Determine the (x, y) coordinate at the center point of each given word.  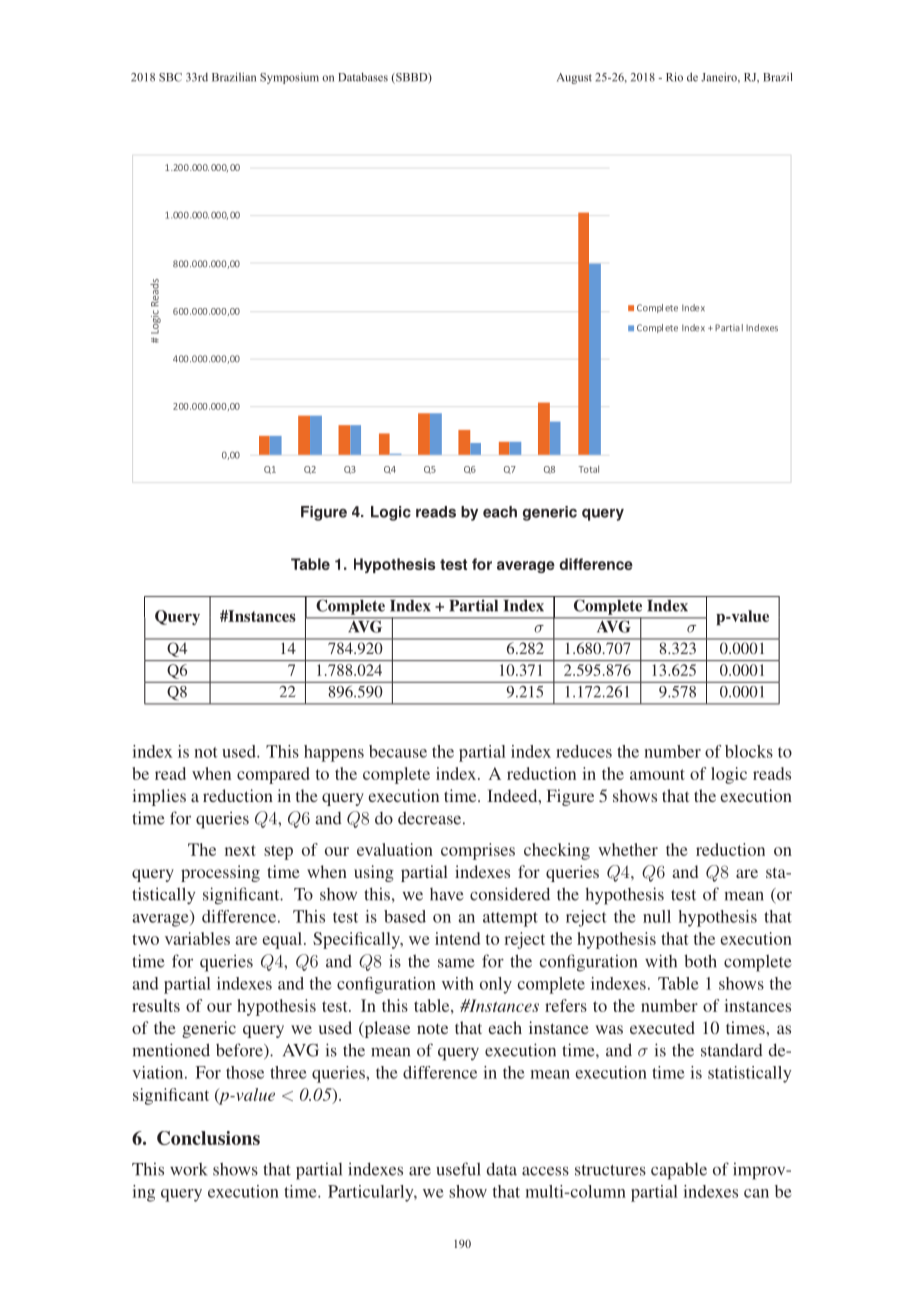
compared (273, 775)
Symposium (289, 78)
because (398, 751)
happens (334, 753)
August (574, 78)
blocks (749, 751)
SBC (170, 77)
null (657, 916)
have (447, 894)
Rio (674, 77)
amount (657, 774)
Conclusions (208, 1138)
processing (220, 873)
